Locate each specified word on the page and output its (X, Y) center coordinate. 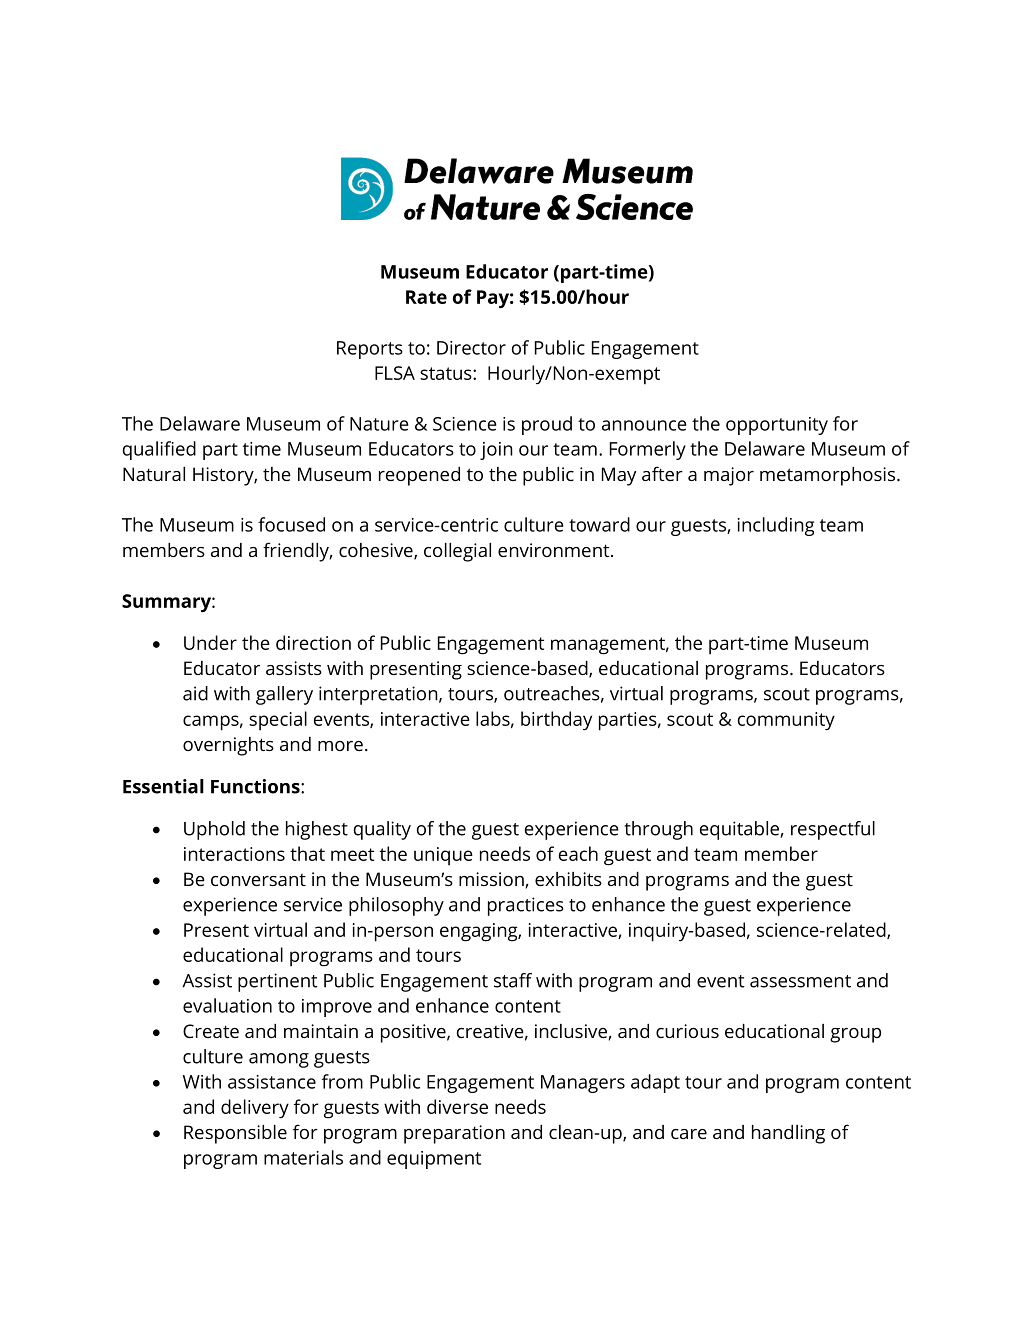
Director (471, 348)
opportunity (777, 426)
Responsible (235, 1134)
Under (210, 642)
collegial (457, 552)
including (775, 526)
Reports (370, 350)
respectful (833, 830)
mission (492, 880)
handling (788, 1134)
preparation (454, 1134)
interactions (234, 854)
